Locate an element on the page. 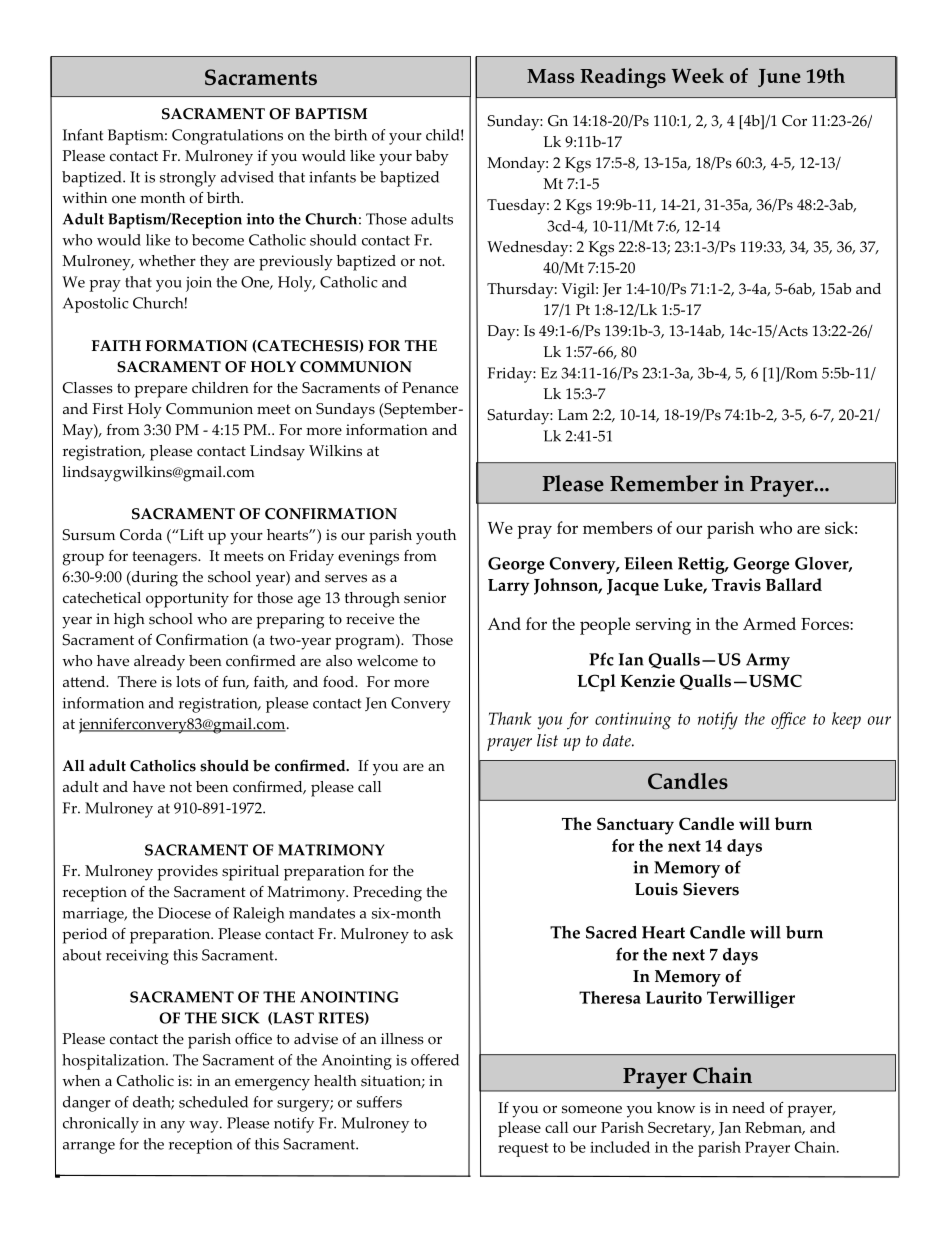 Image resolution: width=952 pixels, height=1233 pixels. request is located at coordinates (523, 1150).
